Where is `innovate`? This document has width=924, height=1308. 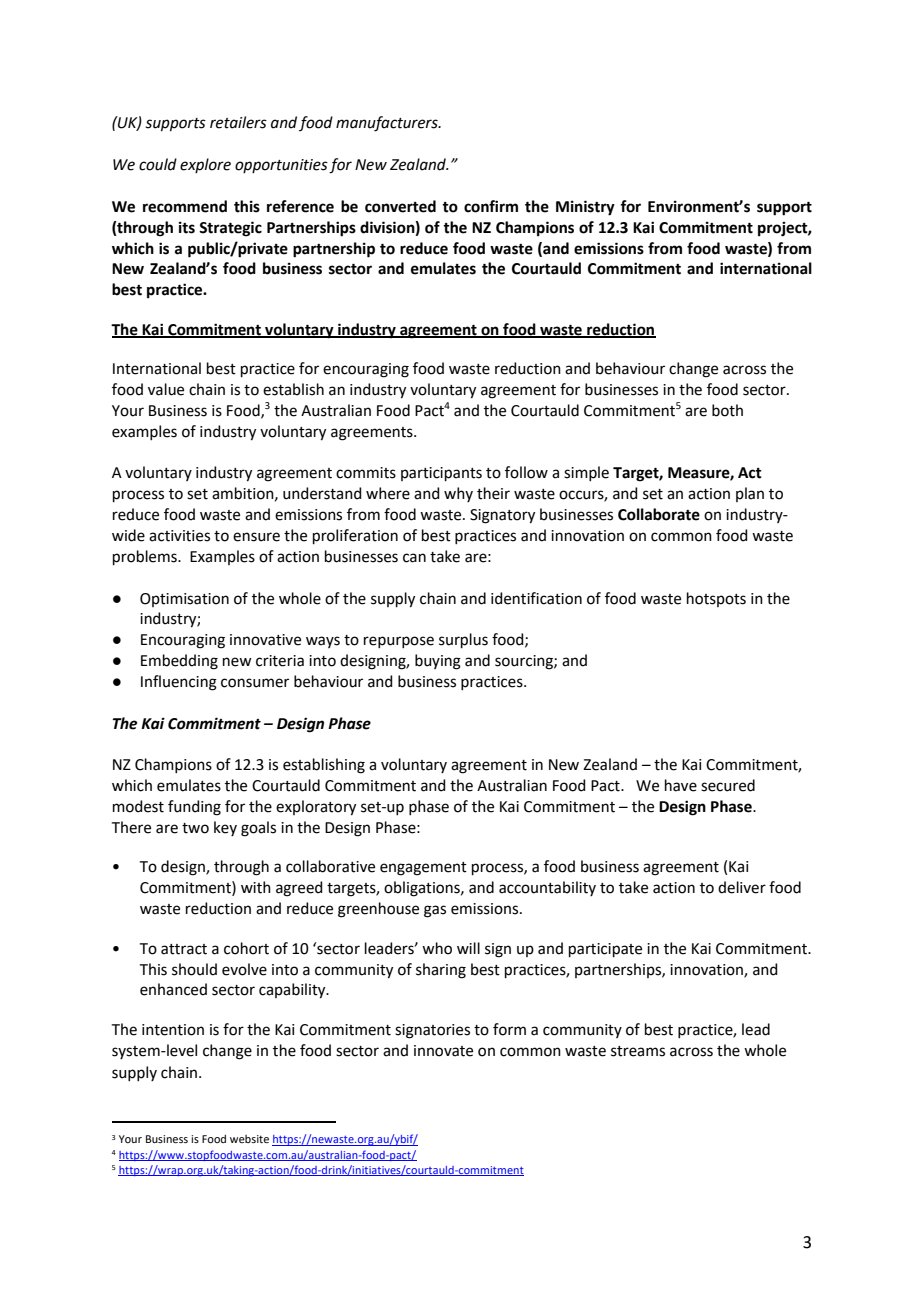
innovate is located at coordinates (443, 1051).
